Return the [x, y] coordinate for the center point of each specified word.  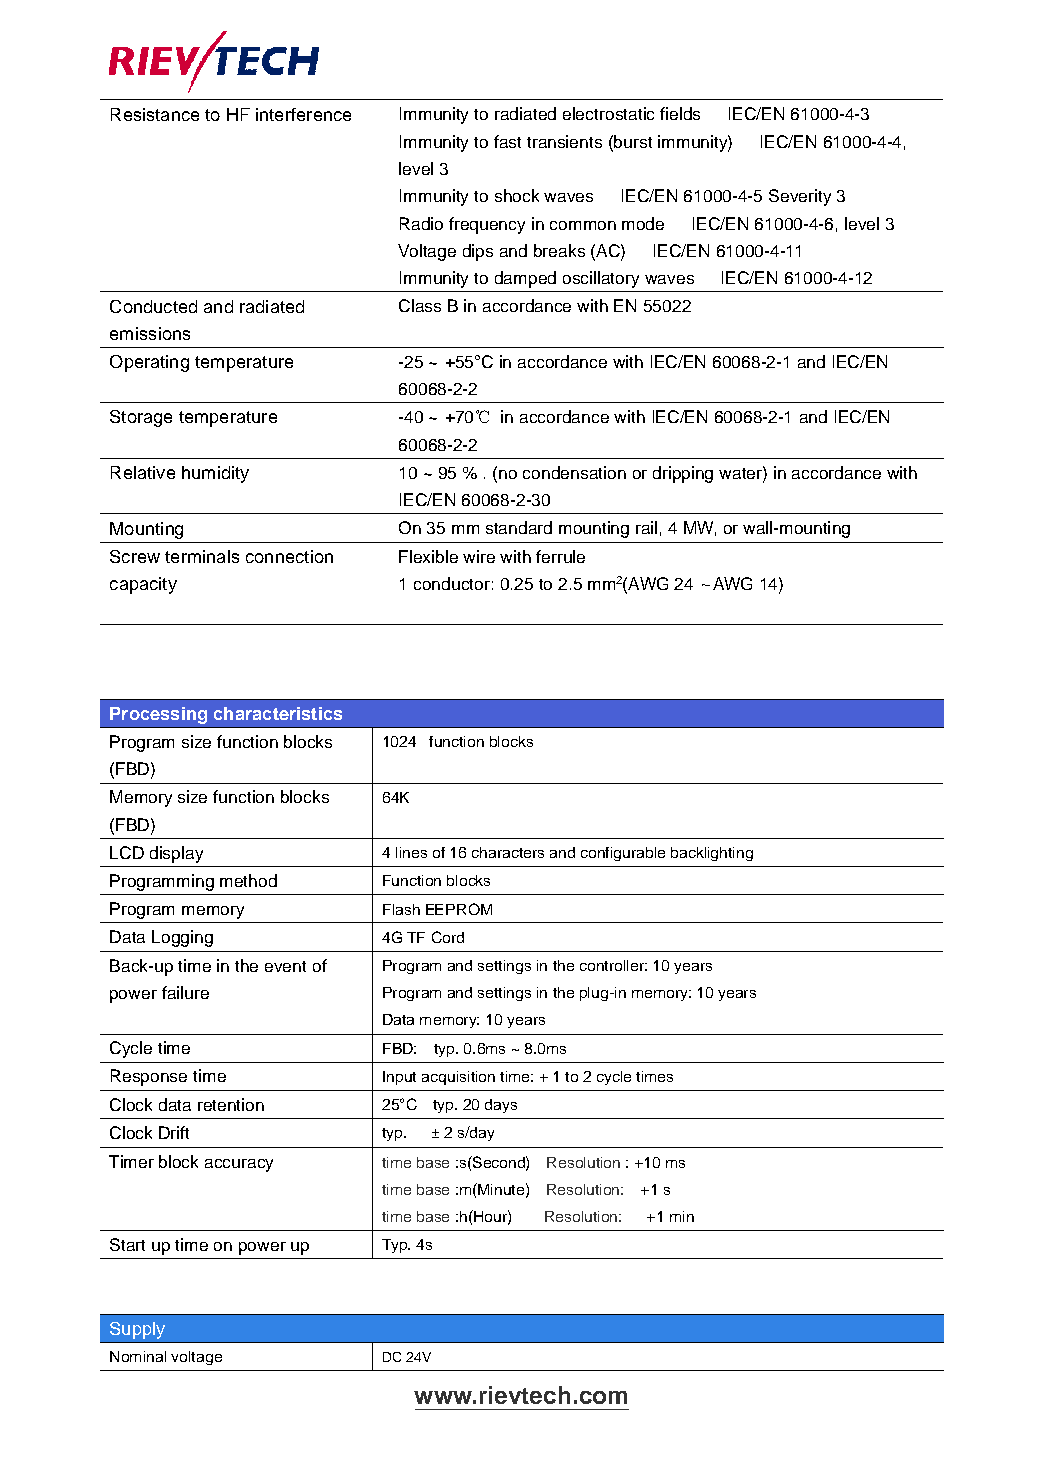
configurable [623, 854]
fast [507, 141]
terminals [202, 556]
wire [479, 556]
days [501, 1106]
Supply [137, 1330]
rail [646, 527]
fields [680, 113]
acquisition [458, 1078]
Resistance [155, 114]
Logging [182, 938]
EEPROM [459, 909]
